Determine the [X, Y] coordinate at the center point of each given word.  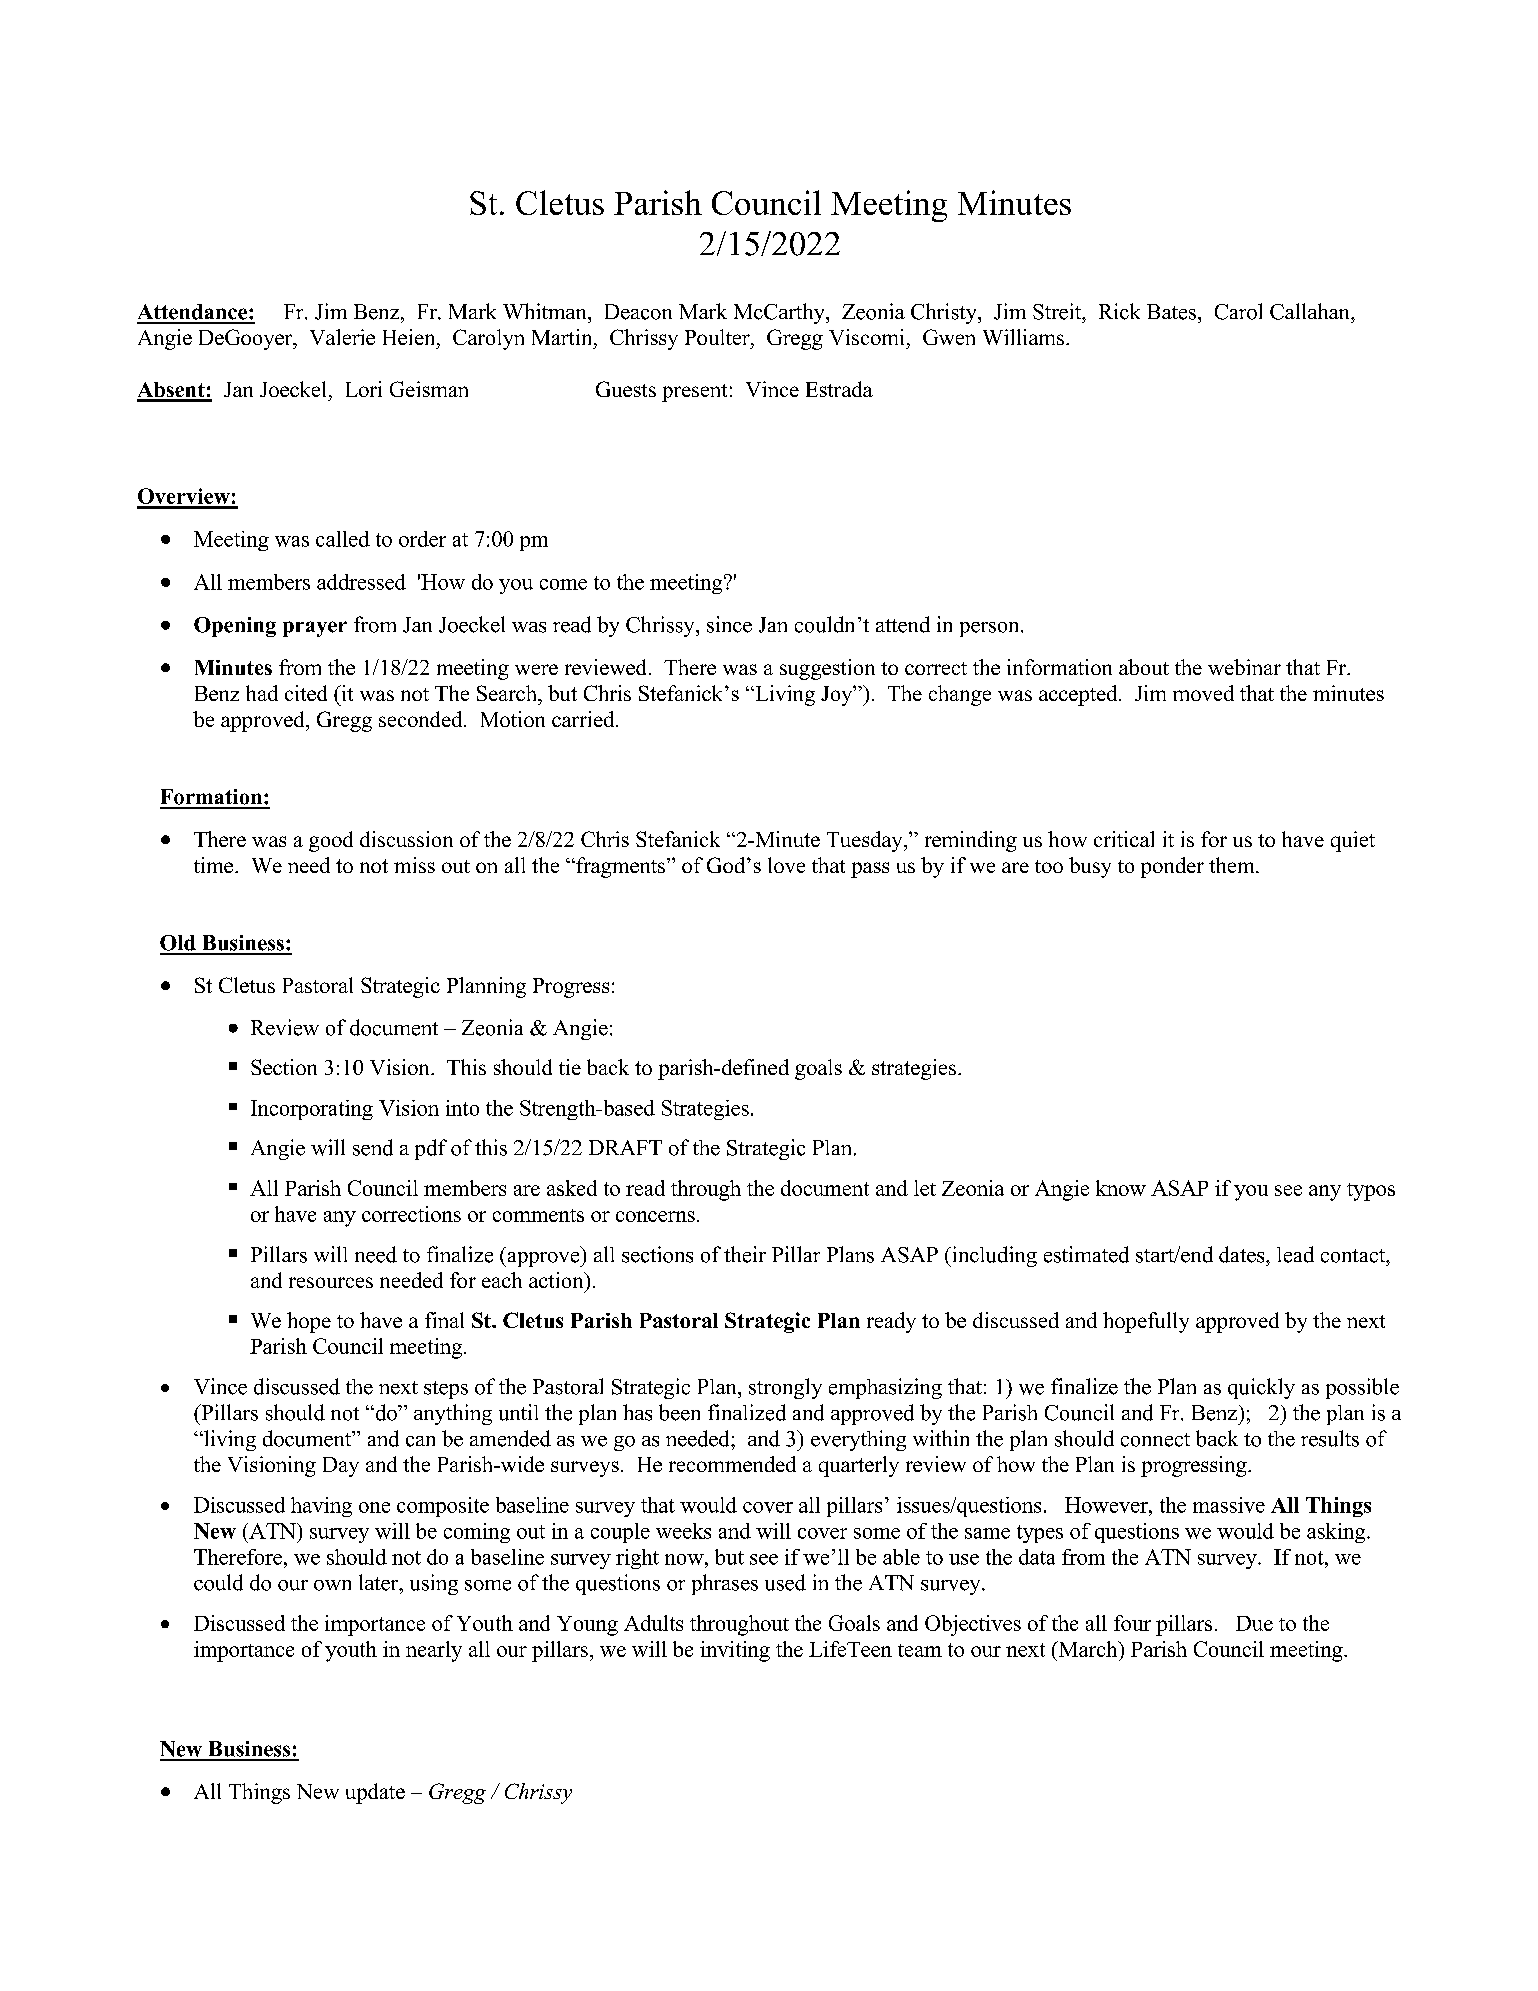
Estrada [839, 389]
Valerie [342, 337]
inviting [735, 1651]
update [375, 1793]
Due [1254, 1623]
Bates [1171, 312]
